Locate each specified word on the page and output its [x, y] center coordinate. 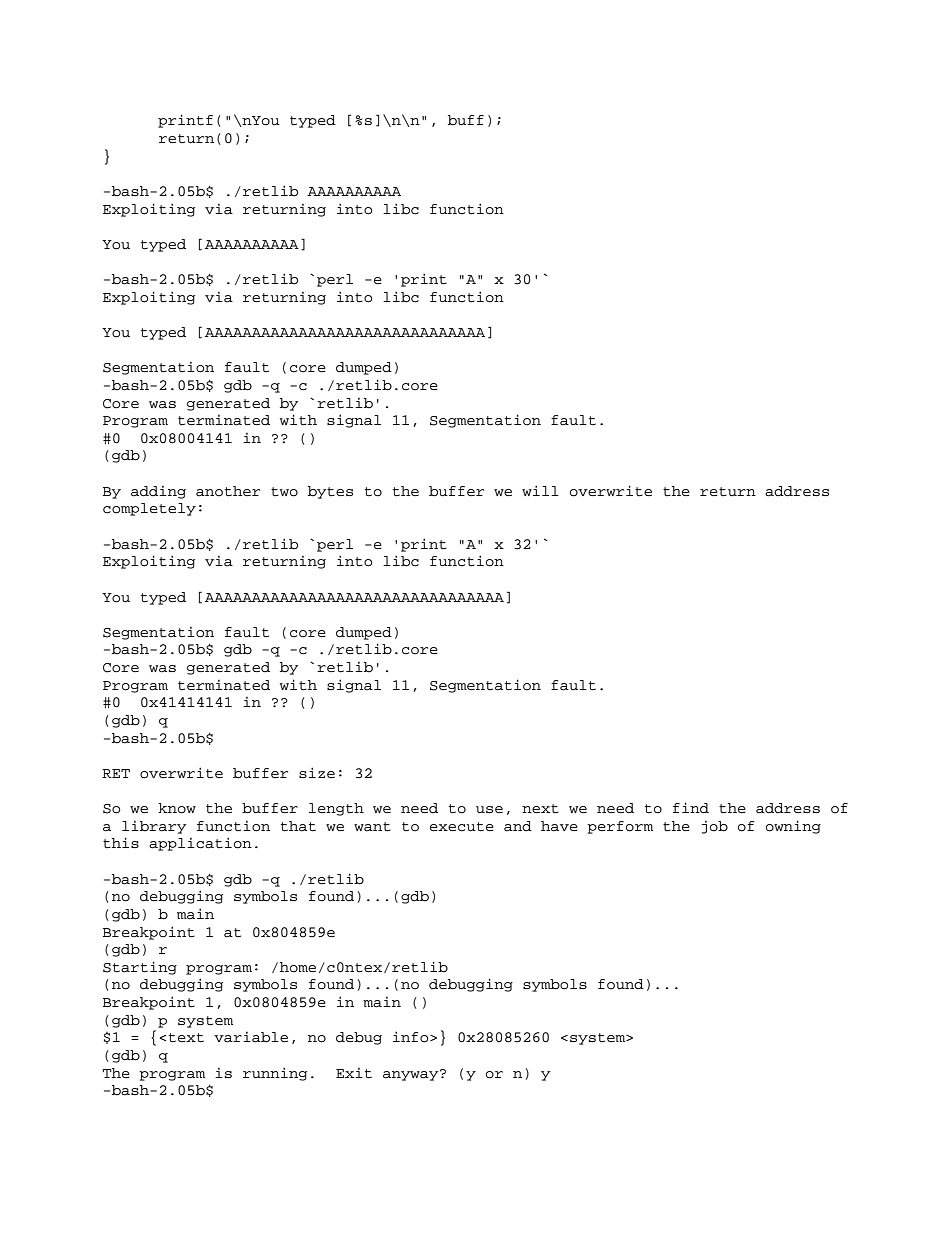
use [489, 810]
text [186, 1038]
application [200, 844]
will [540, 490]
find [691, 808]
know [177, 808]
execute [462, 827]
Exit [354, 1073]
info [412, 1037]
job [715, 827]
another [228, 491]
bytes [330, 492]
